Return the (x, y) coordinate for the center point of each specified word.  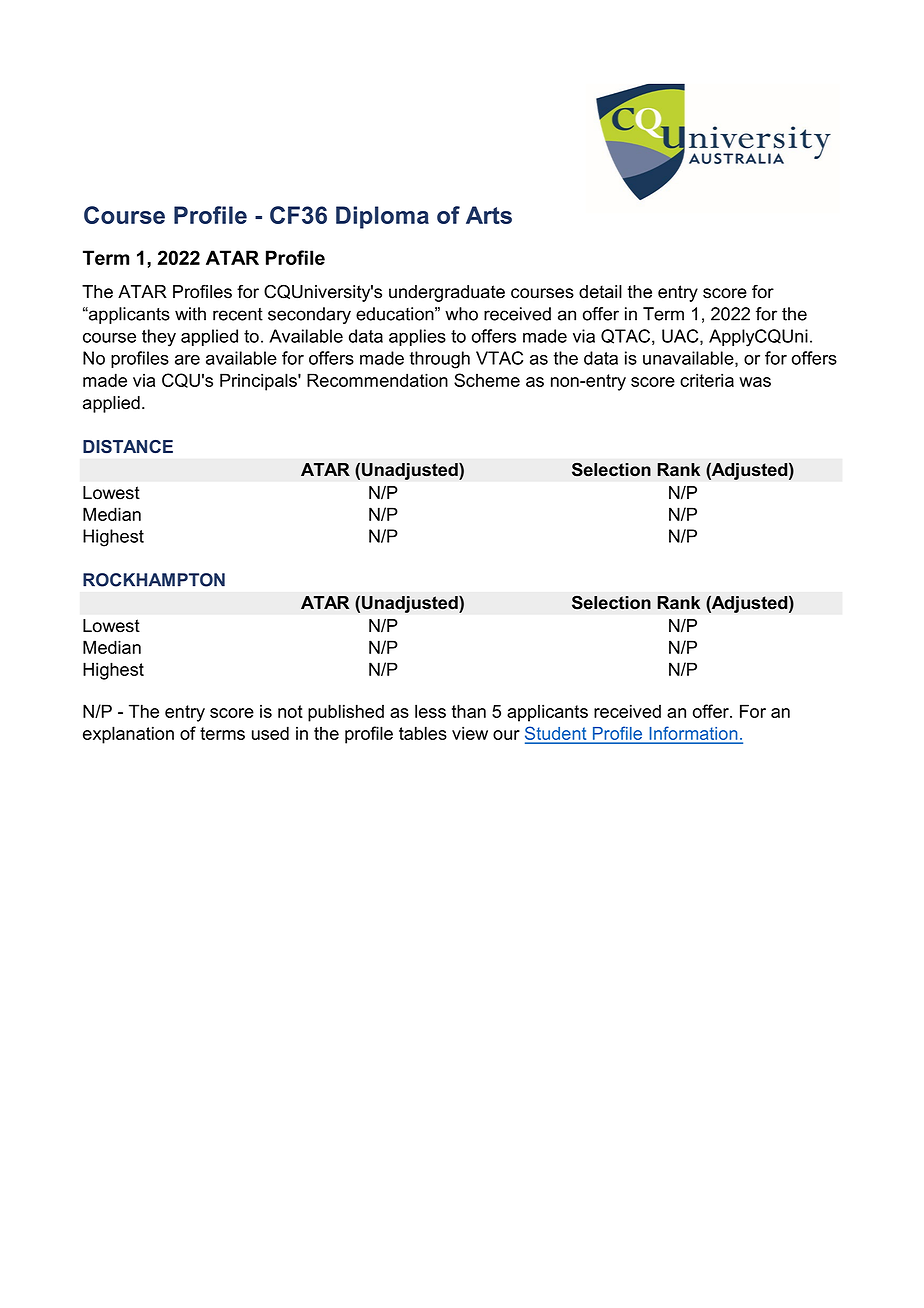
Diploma (382, 217)
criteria (707, 380)
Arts (489, 215)
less (430, 711)
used (270, 733)
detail (600, 292)
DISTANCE (128, 446)
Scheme (487, 380)
